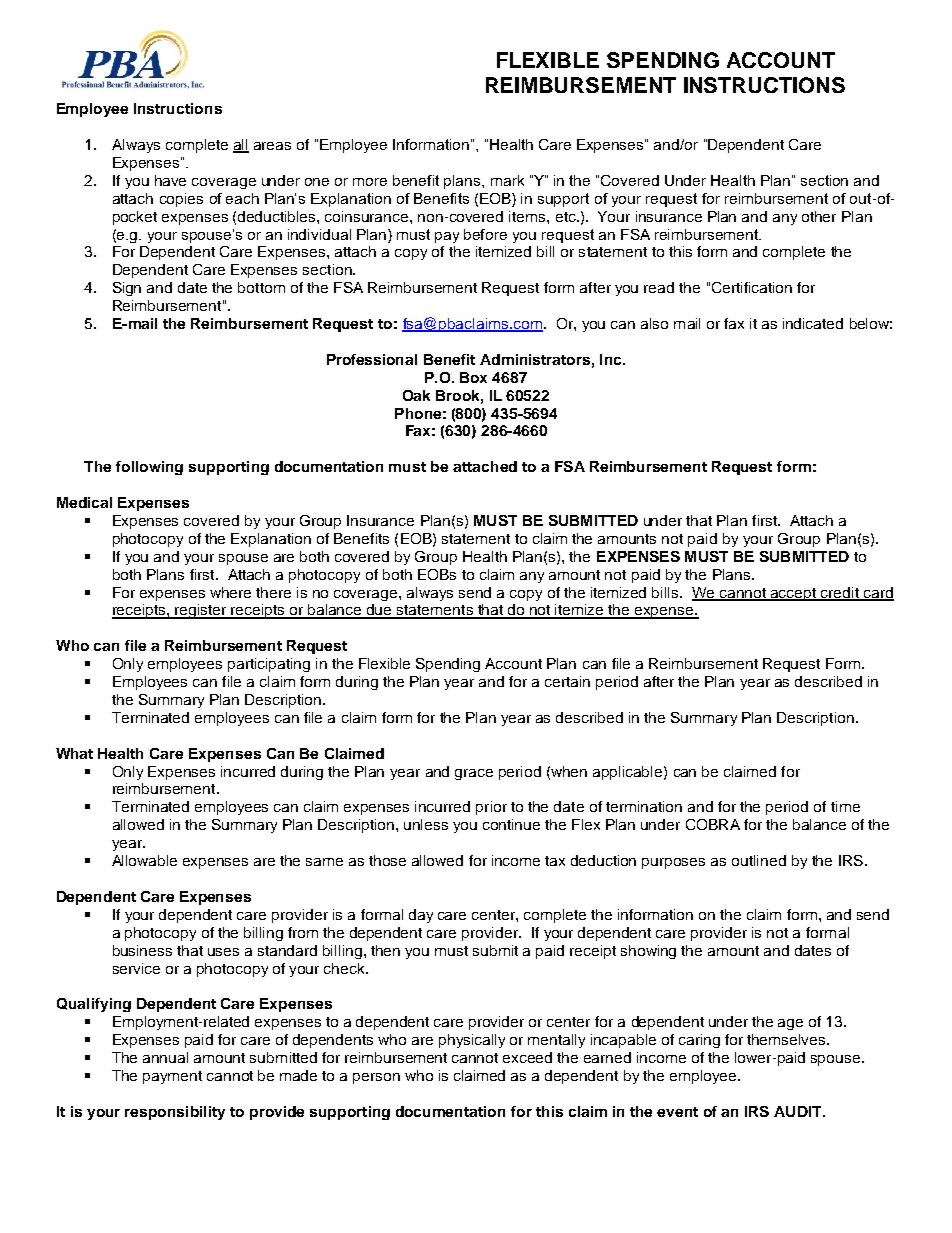 Image resolution: width=952 pixels, height=1233 pixels. Describe the element at coordinates (170, 180) in the page. I see `have` at that location.
